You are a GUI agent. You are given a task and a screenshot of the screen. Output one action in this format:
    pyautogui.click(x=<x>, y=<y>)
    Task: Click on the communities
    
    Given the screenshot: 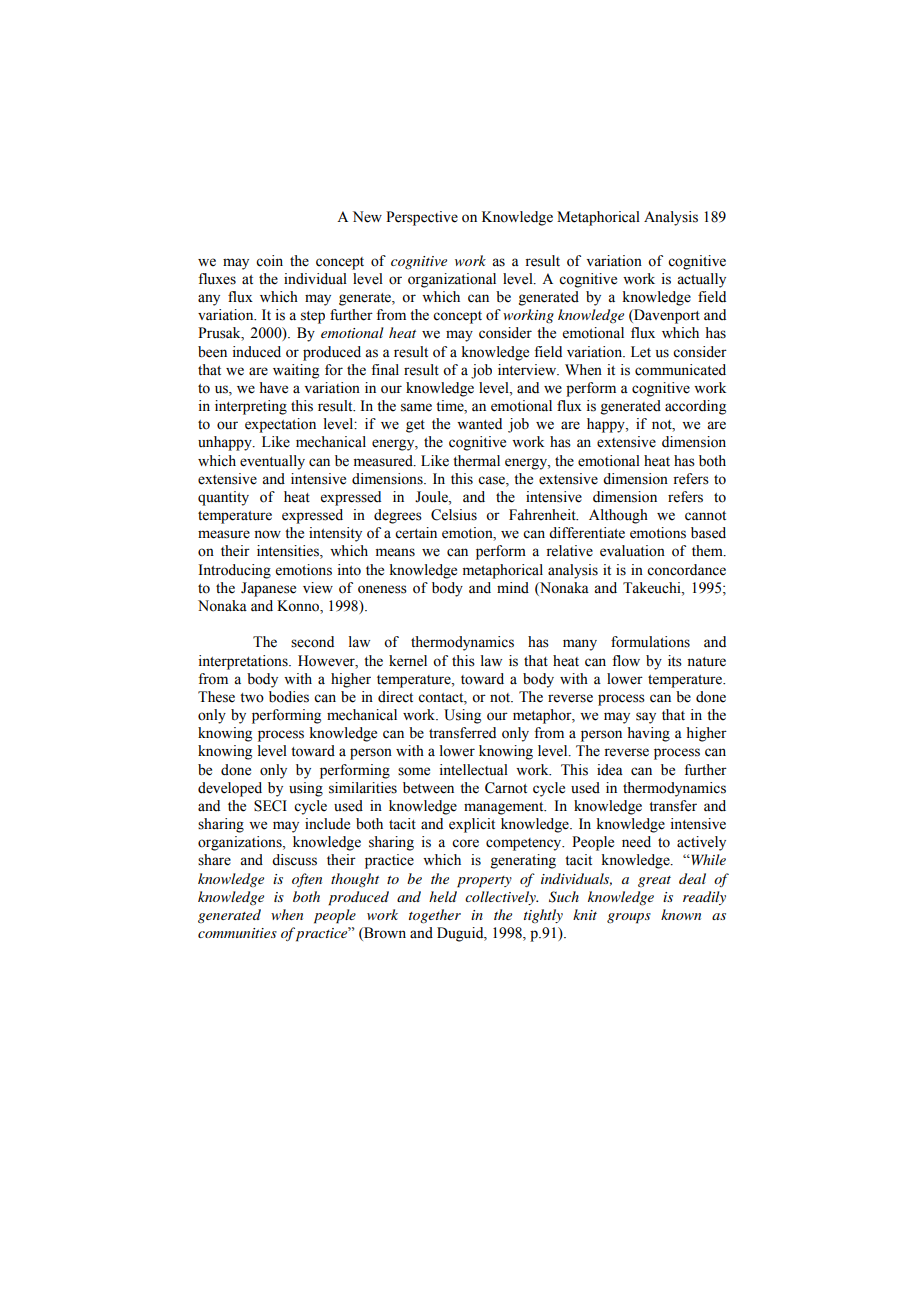 What is the action you would take?
    pyautogui.click(x=237, y=933)
